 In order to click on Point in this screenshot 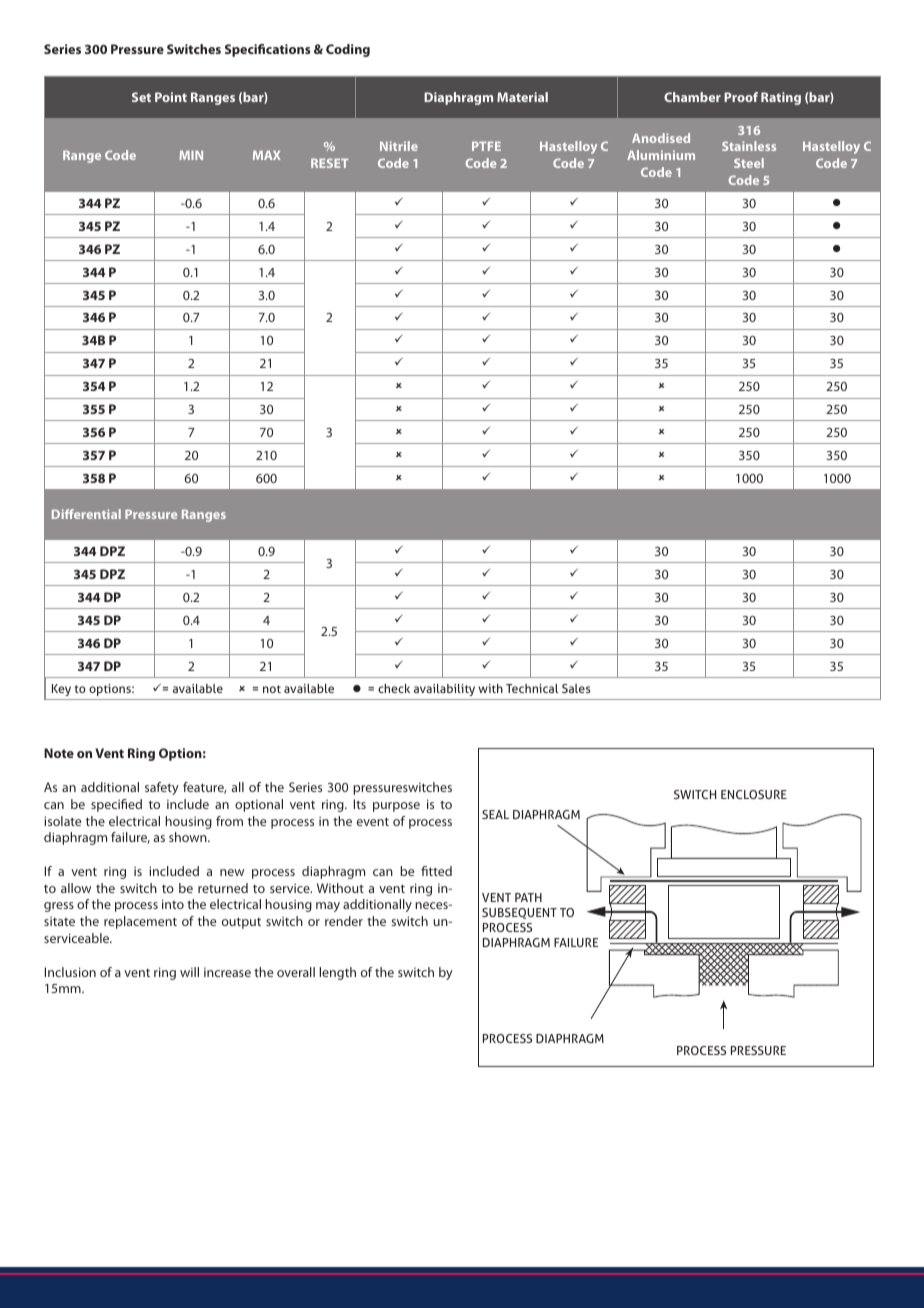, I will do `click(171, 97)`.
